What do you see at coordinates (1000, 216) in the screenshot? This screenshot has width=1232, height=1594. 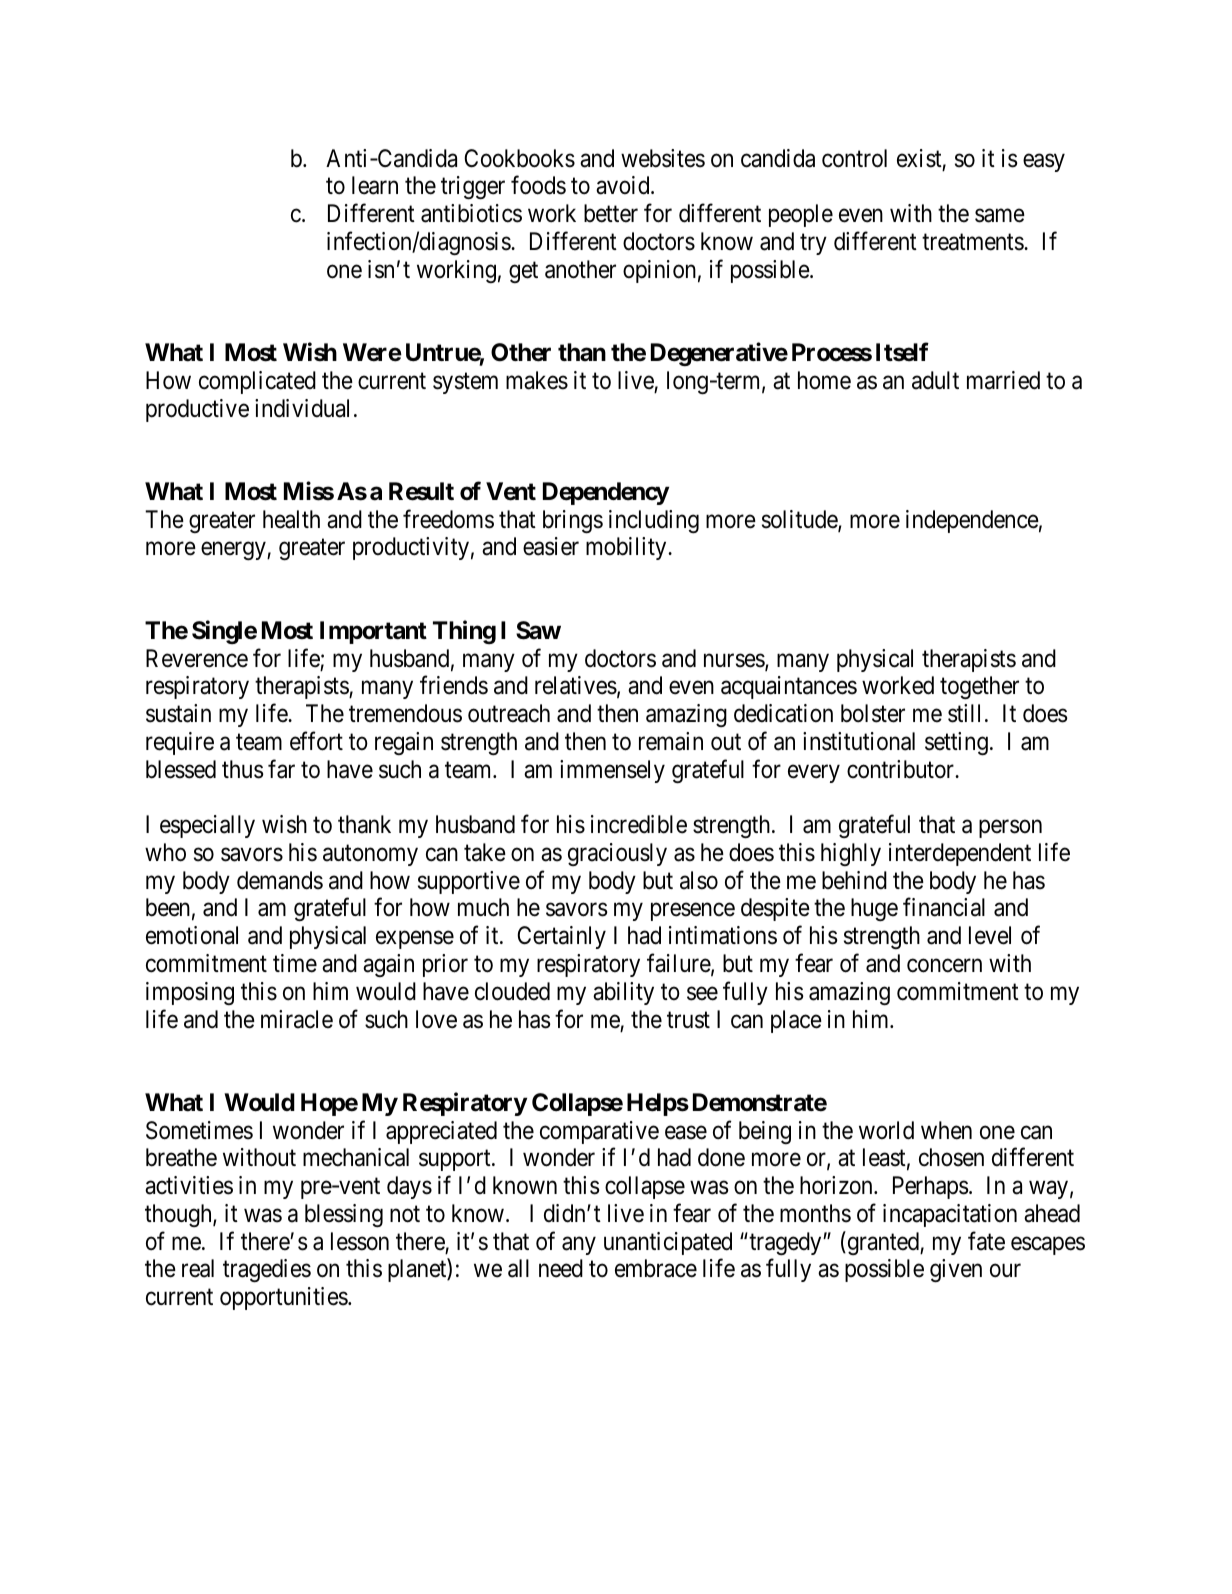 I see `same` at bounding box center [1000, 216].
